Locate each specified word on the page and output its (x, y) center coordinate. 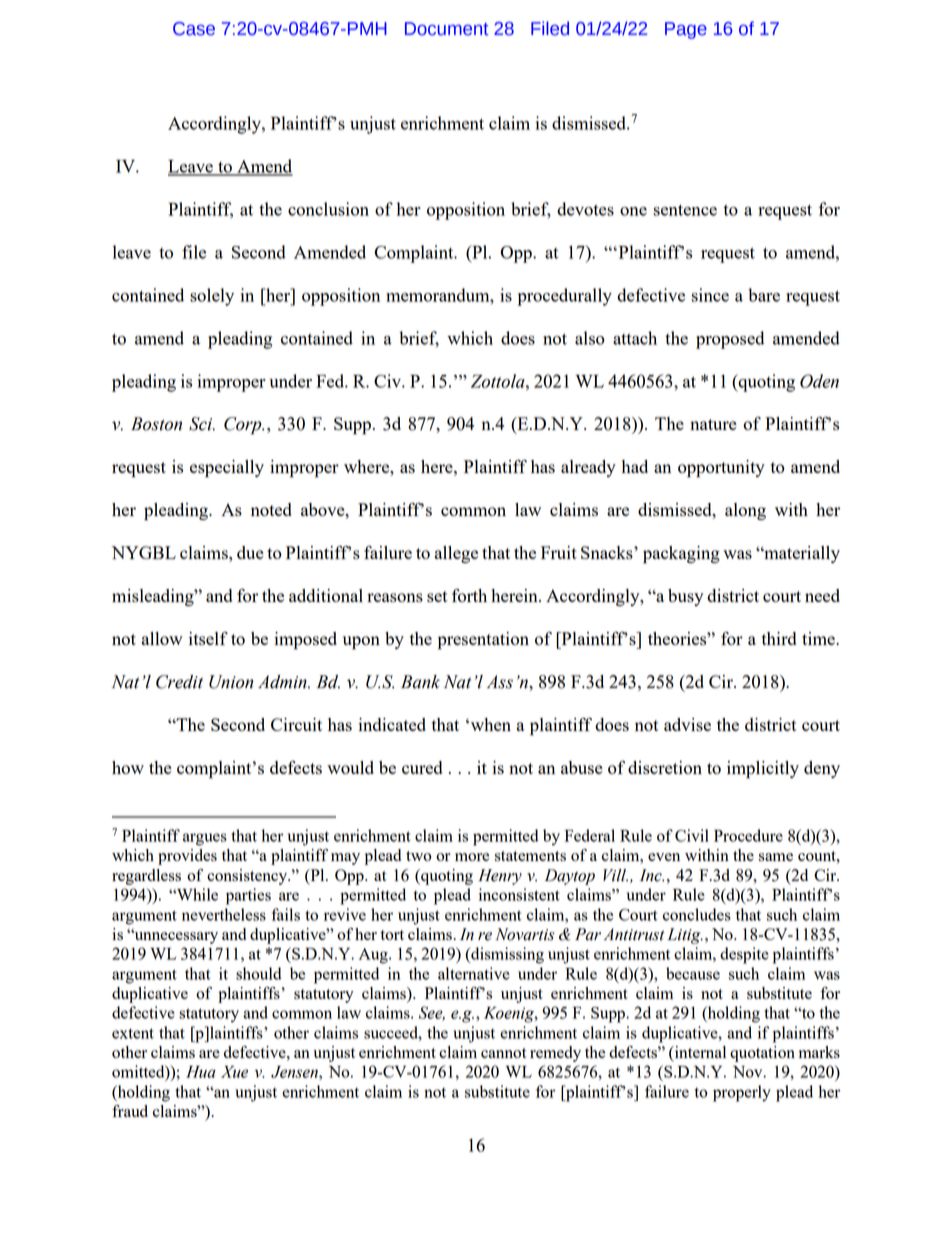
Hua (201, 1072)
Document (447, 29)
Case (194, 29)
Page (686, 30)
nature (713, 424)
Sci (202, 424)
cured (422, 767)
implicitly (763, 770)
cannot (504, 1053)
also (590, 338)
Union (231, 682)
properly (742, 1093)
